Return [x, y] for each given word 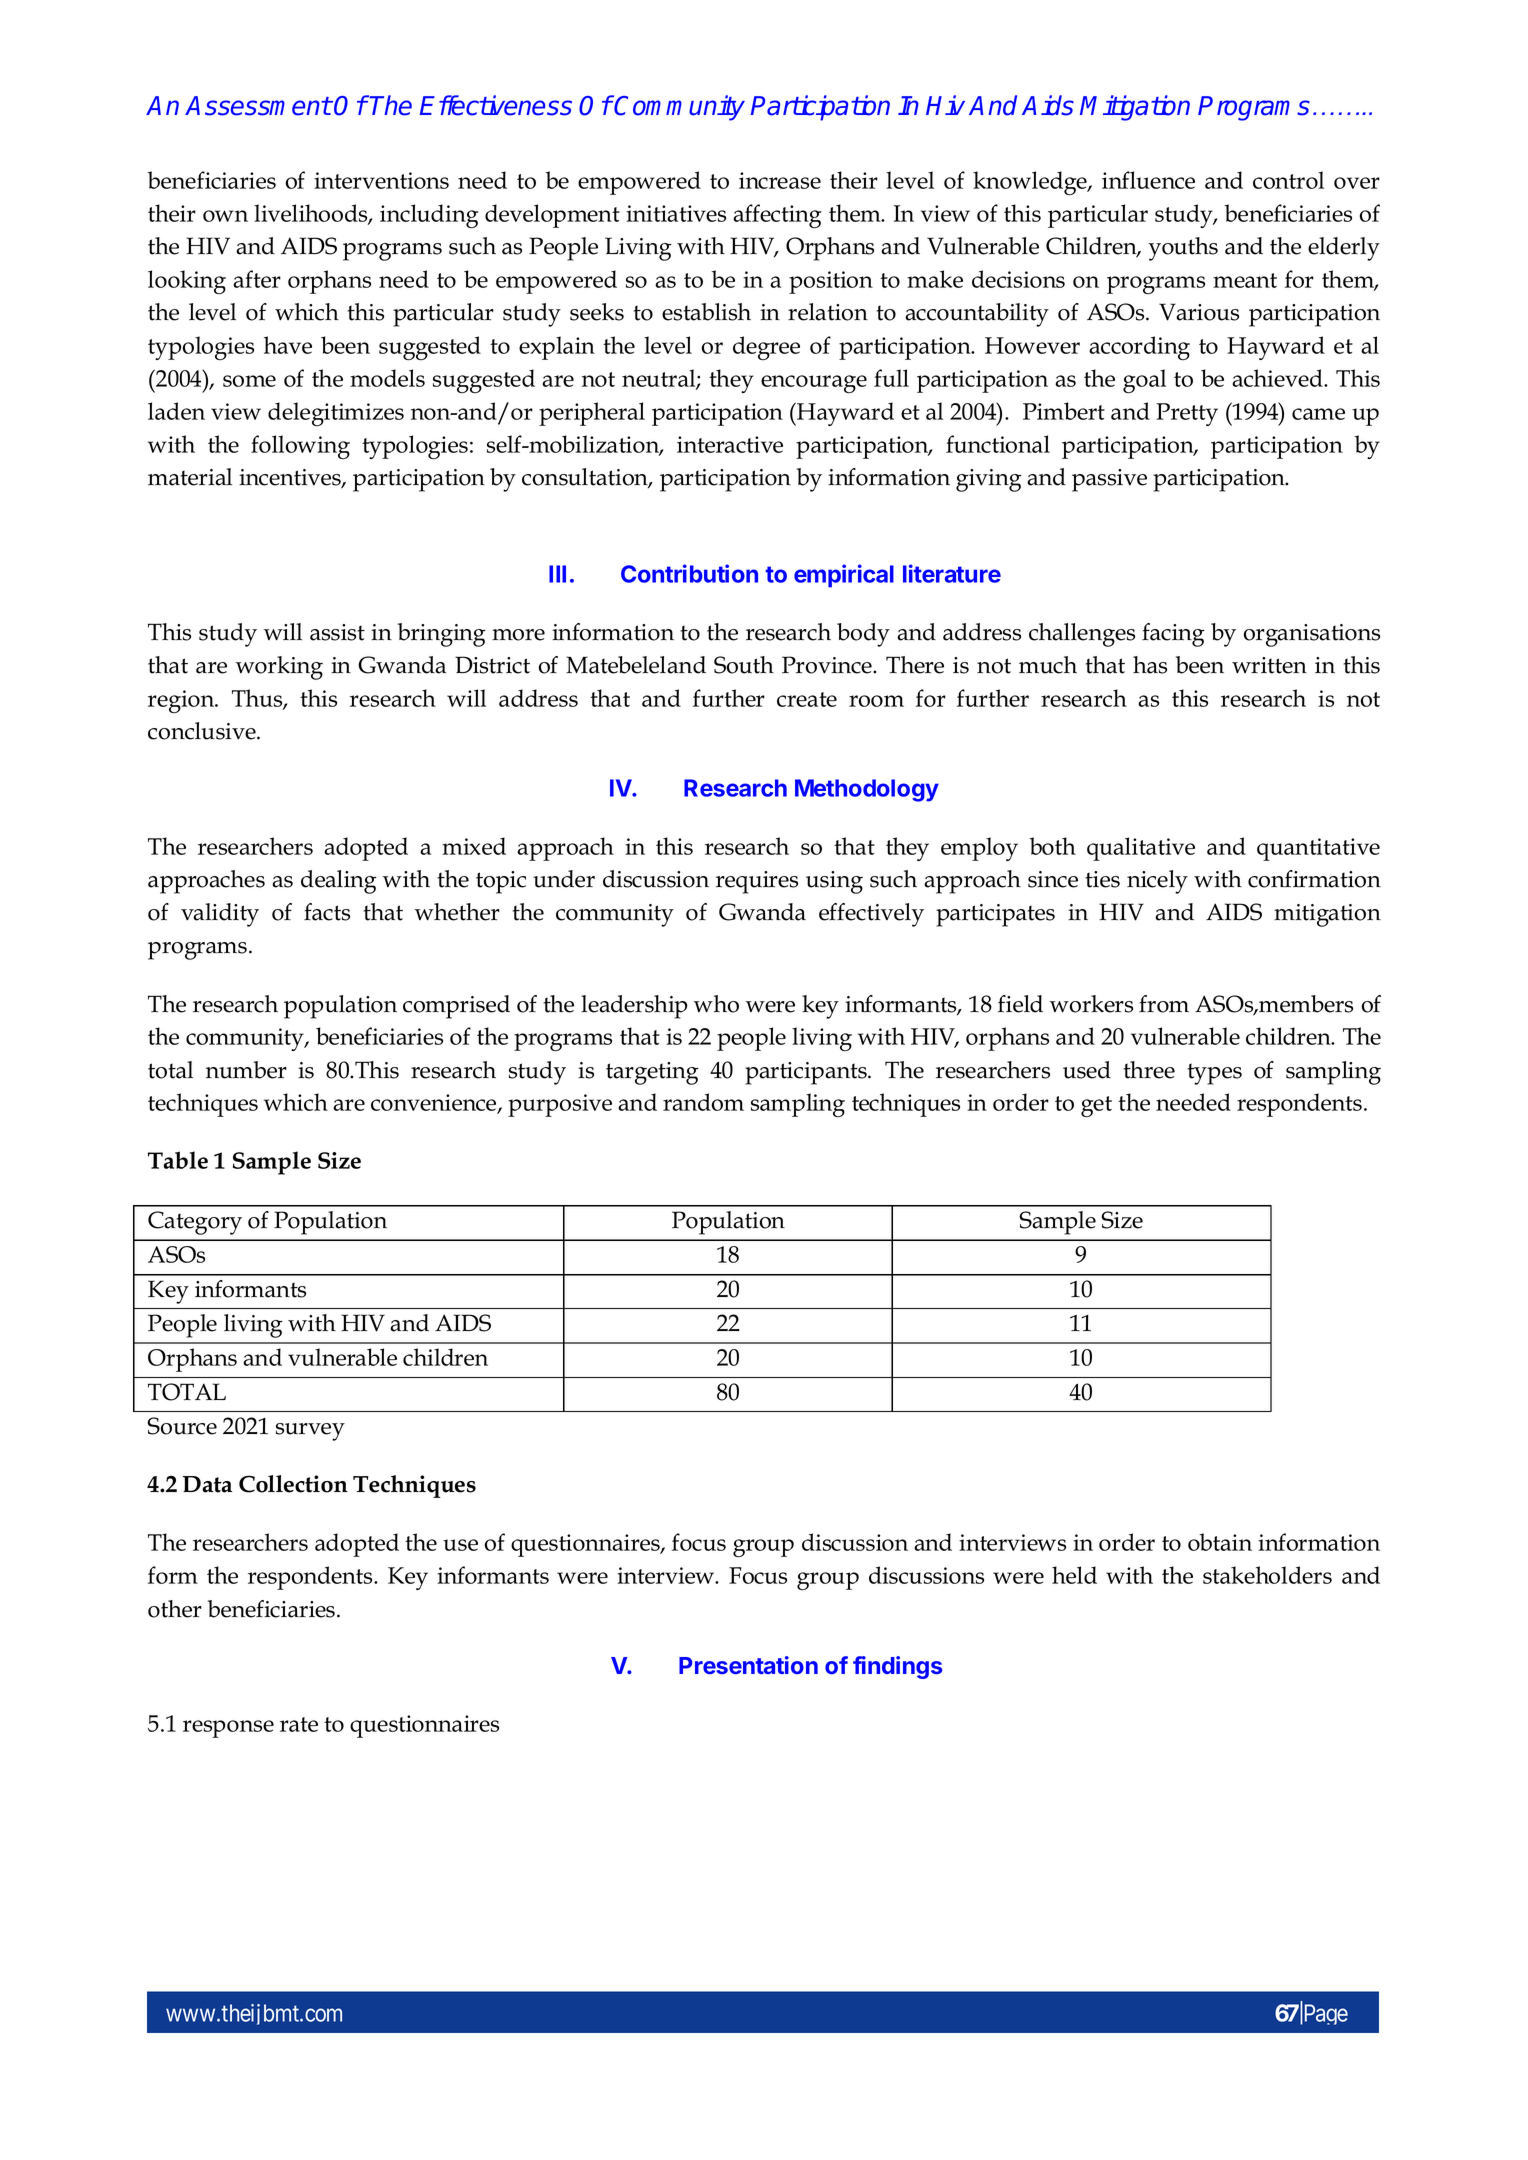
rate [299, 1724]
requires [757, 882]
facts [327, 912]
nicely [1157, 882]
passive [1109, 480]
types [1215, 1074]
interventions [381, 180]
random [703, 1102]
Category [195, 1223]
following [300, 447]
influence [1148, 180]
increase [780, 180]
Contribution [689, 573]
